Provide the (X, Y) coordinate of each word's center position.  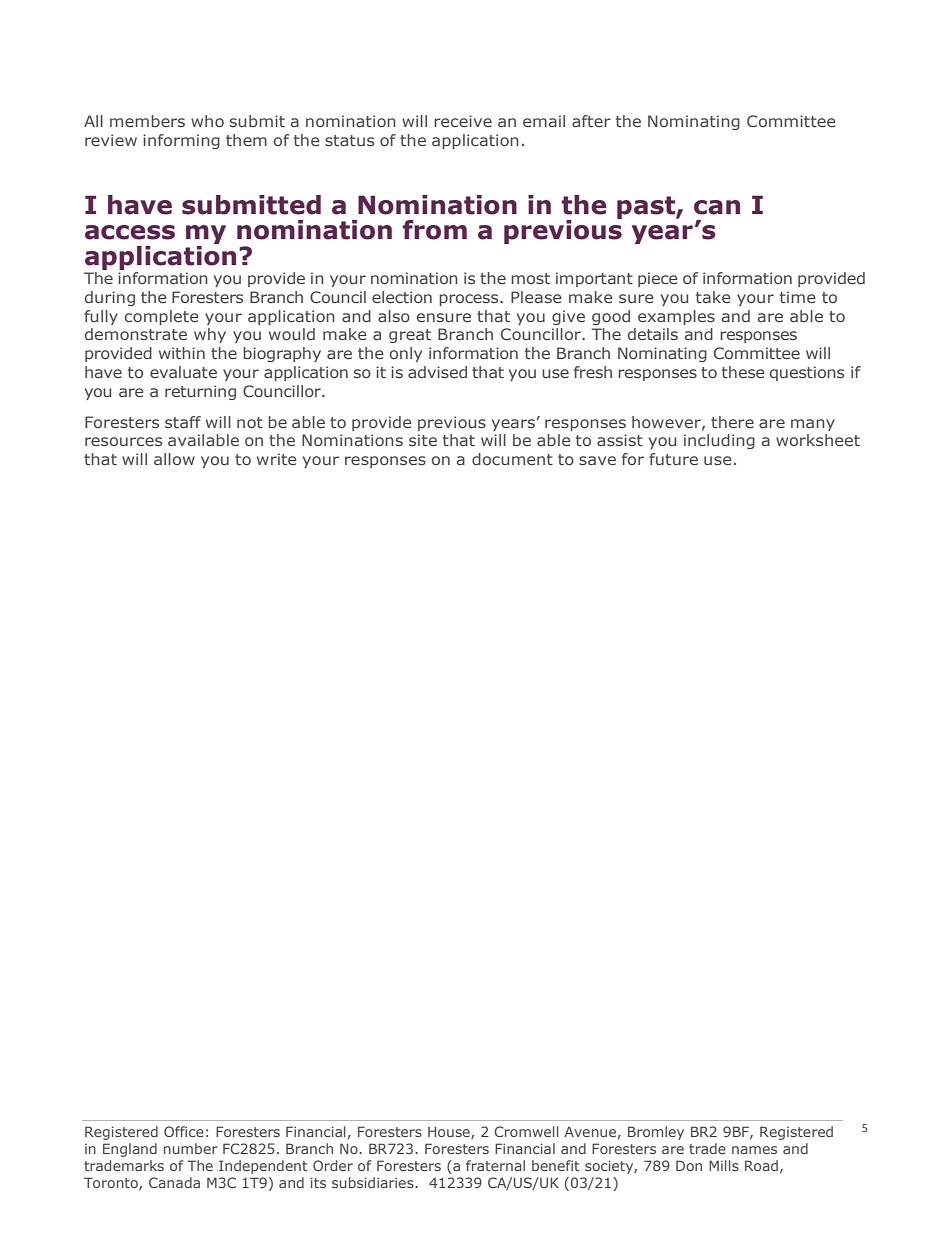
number (191, 1148)
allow (174, 459)
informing (181, 141)
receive (463, 121)
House (450, 1132)
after (591, 121)
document (512, 459)
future (673, 459)
